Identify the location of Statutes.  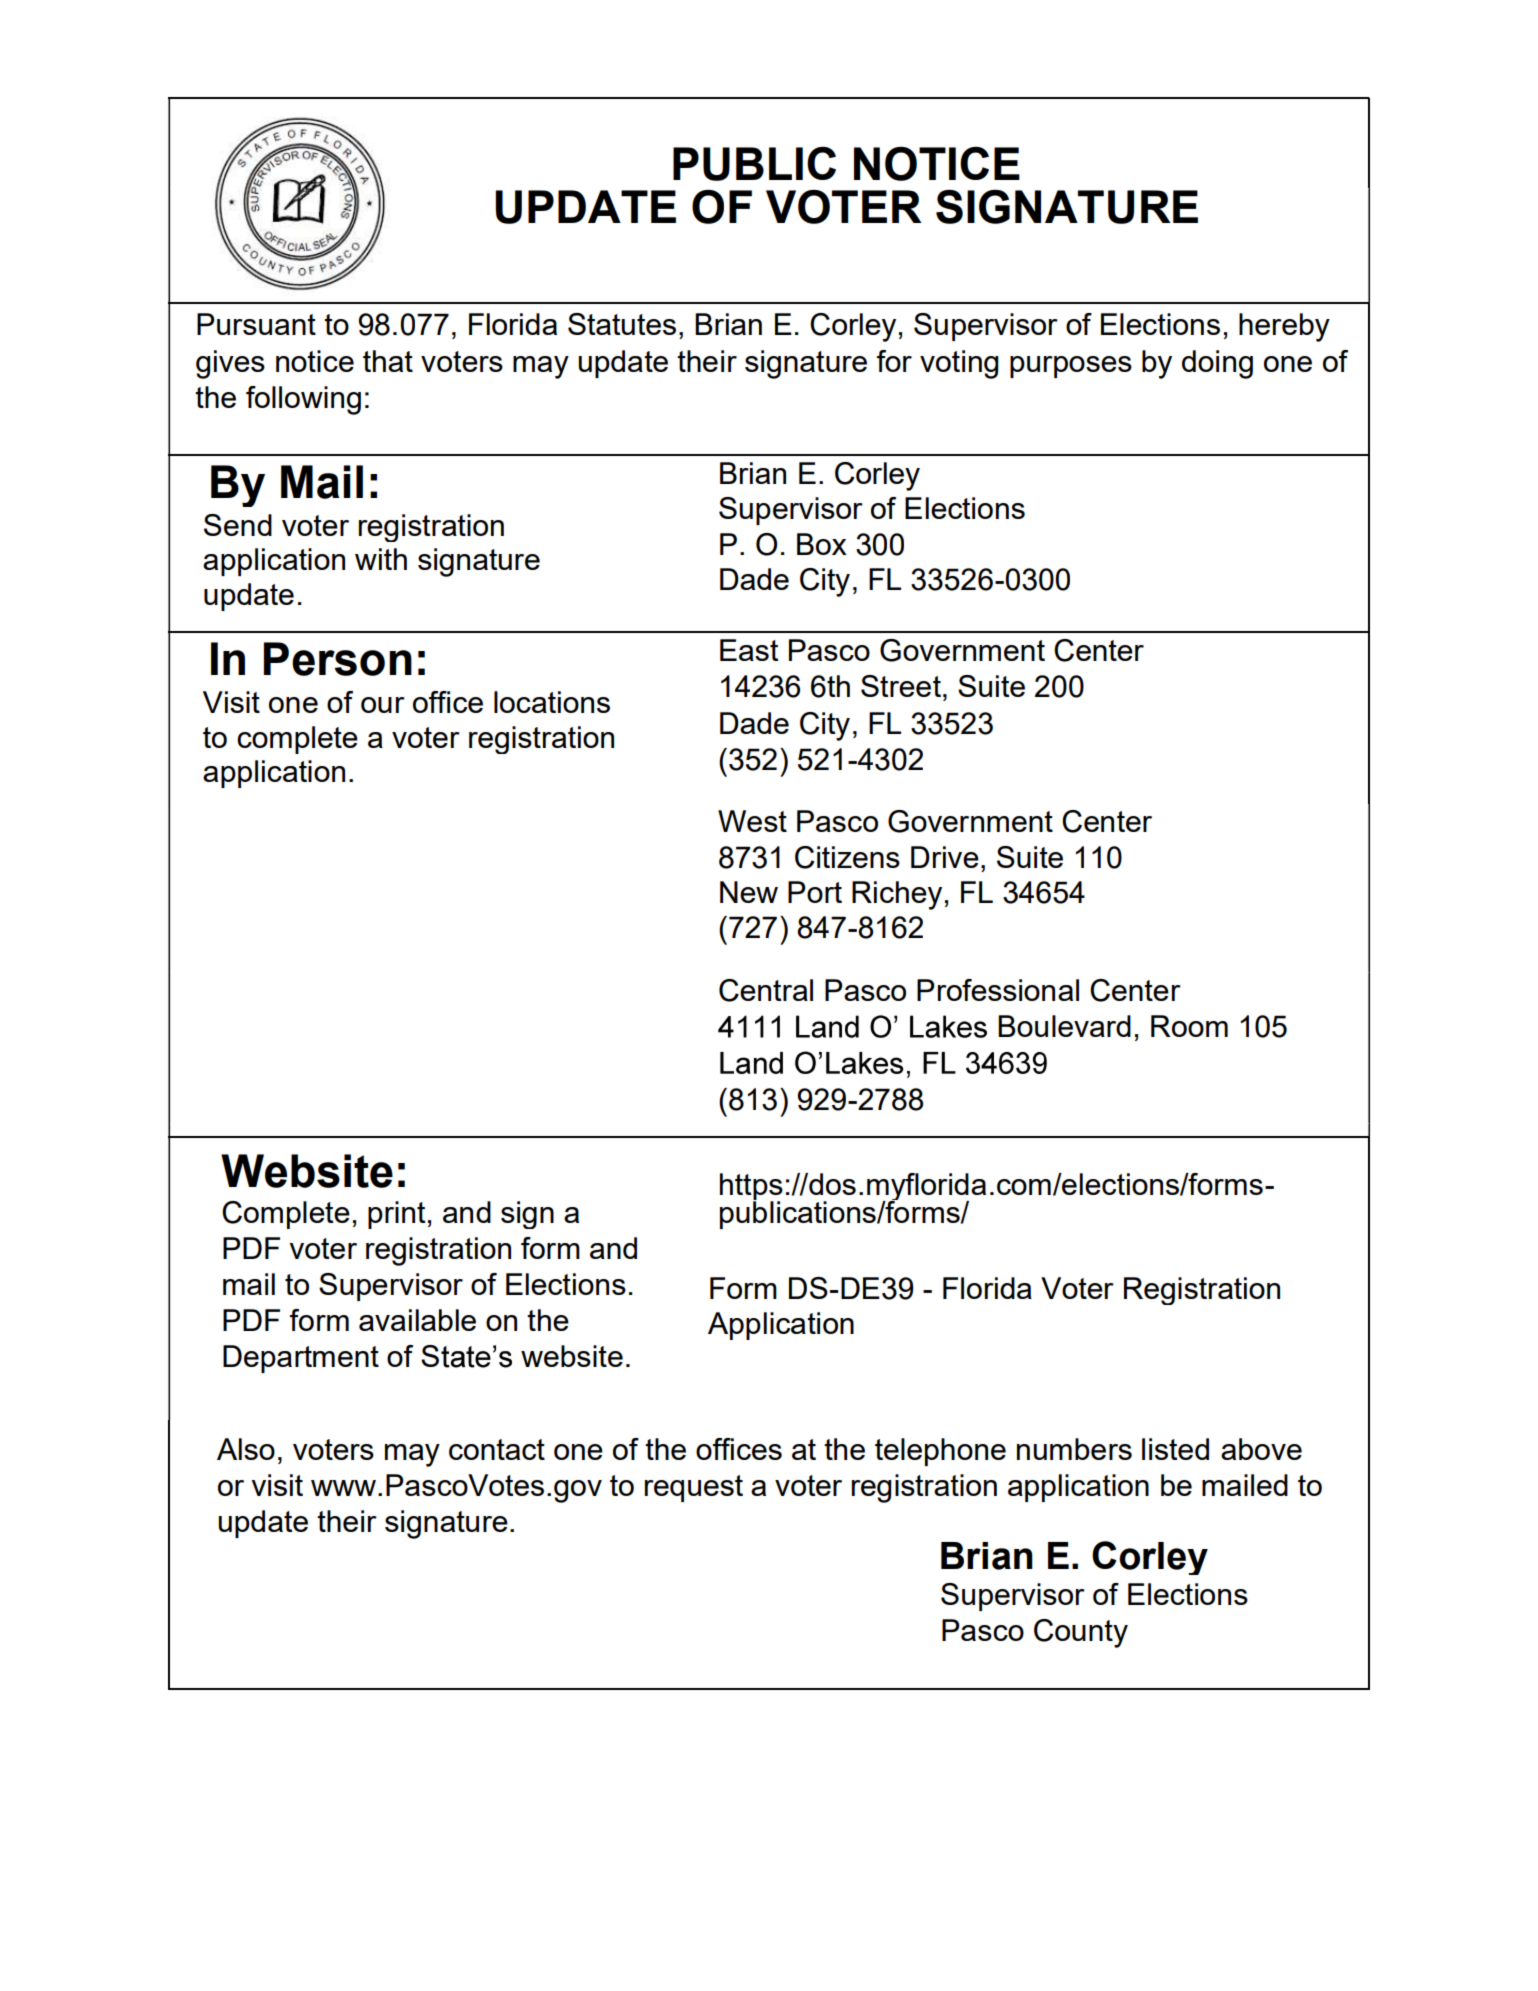
(622, 324).
